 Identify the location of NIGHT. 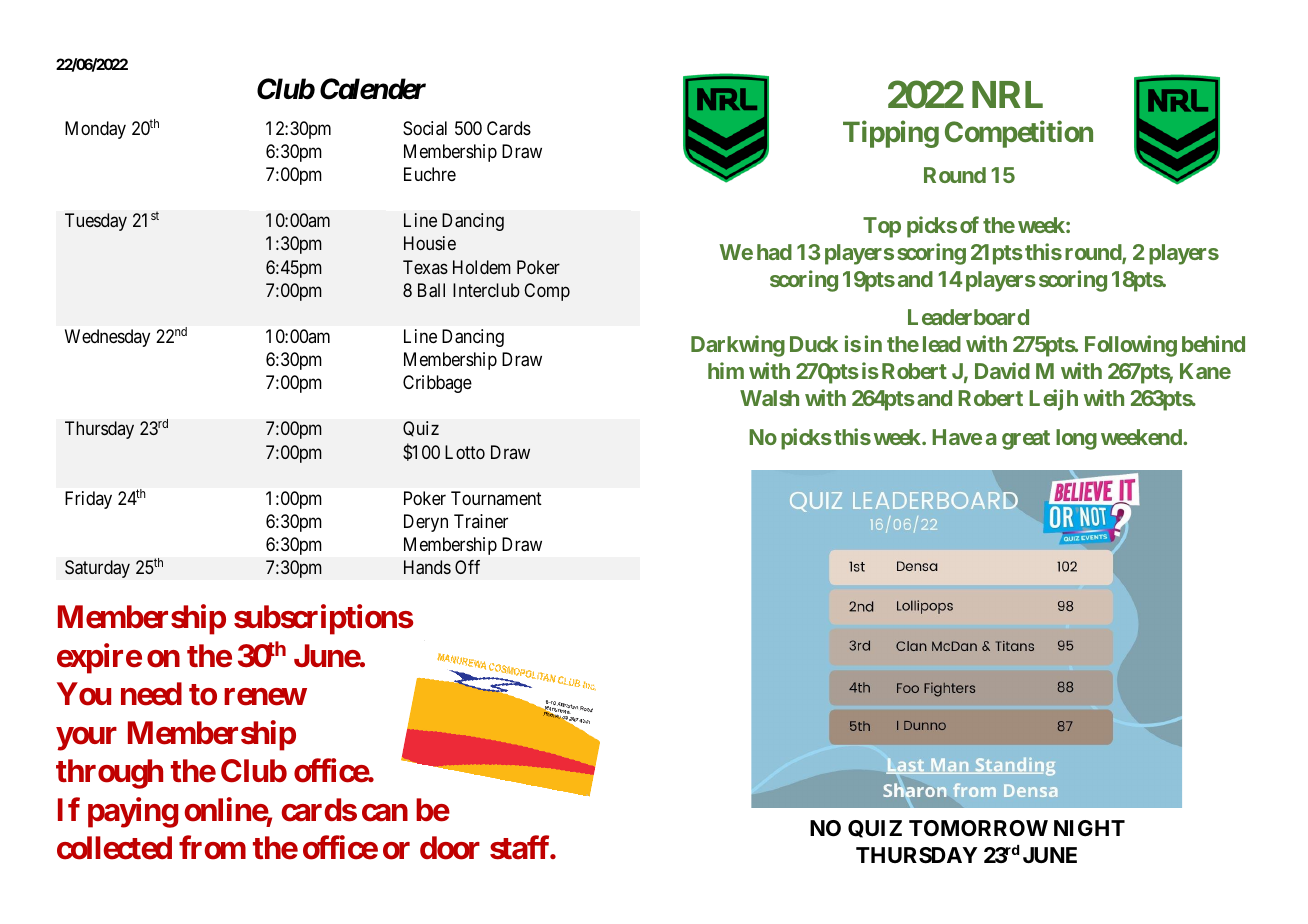
(1089, 828).
